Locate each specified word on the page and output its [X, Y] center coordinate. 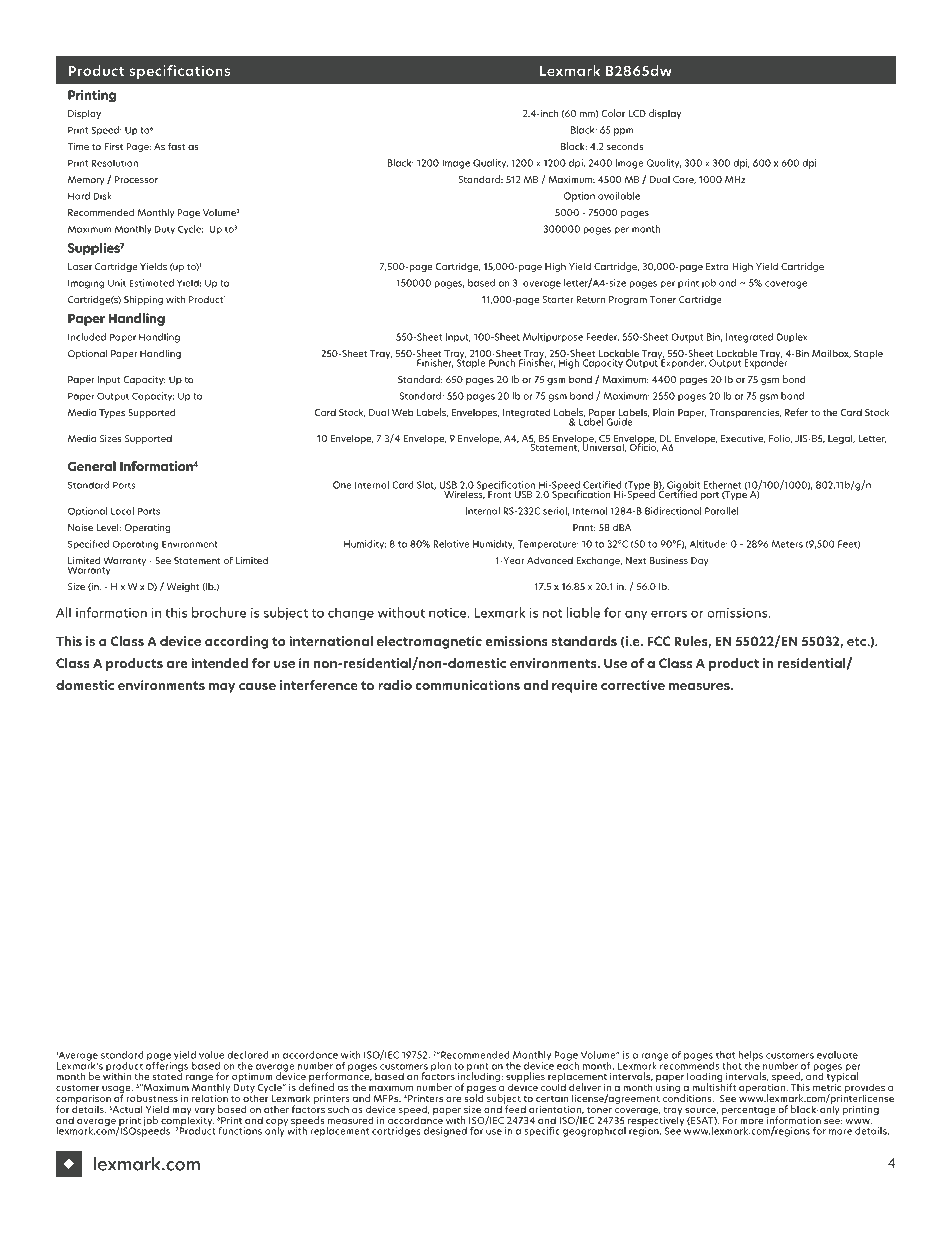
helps [750, 1057]
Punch [502, 363]
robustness [152, 1098]
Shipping [143, 300]
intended [219, 663]
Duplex [792, 337]
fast [177, 146]
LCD [637, 113]
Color [613, 113]
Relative [451, 544]
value [211, 1055]
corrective [633, 685]
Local [122, 511]
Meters [787, 544]
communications [467, 685]
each [568, 1065]
